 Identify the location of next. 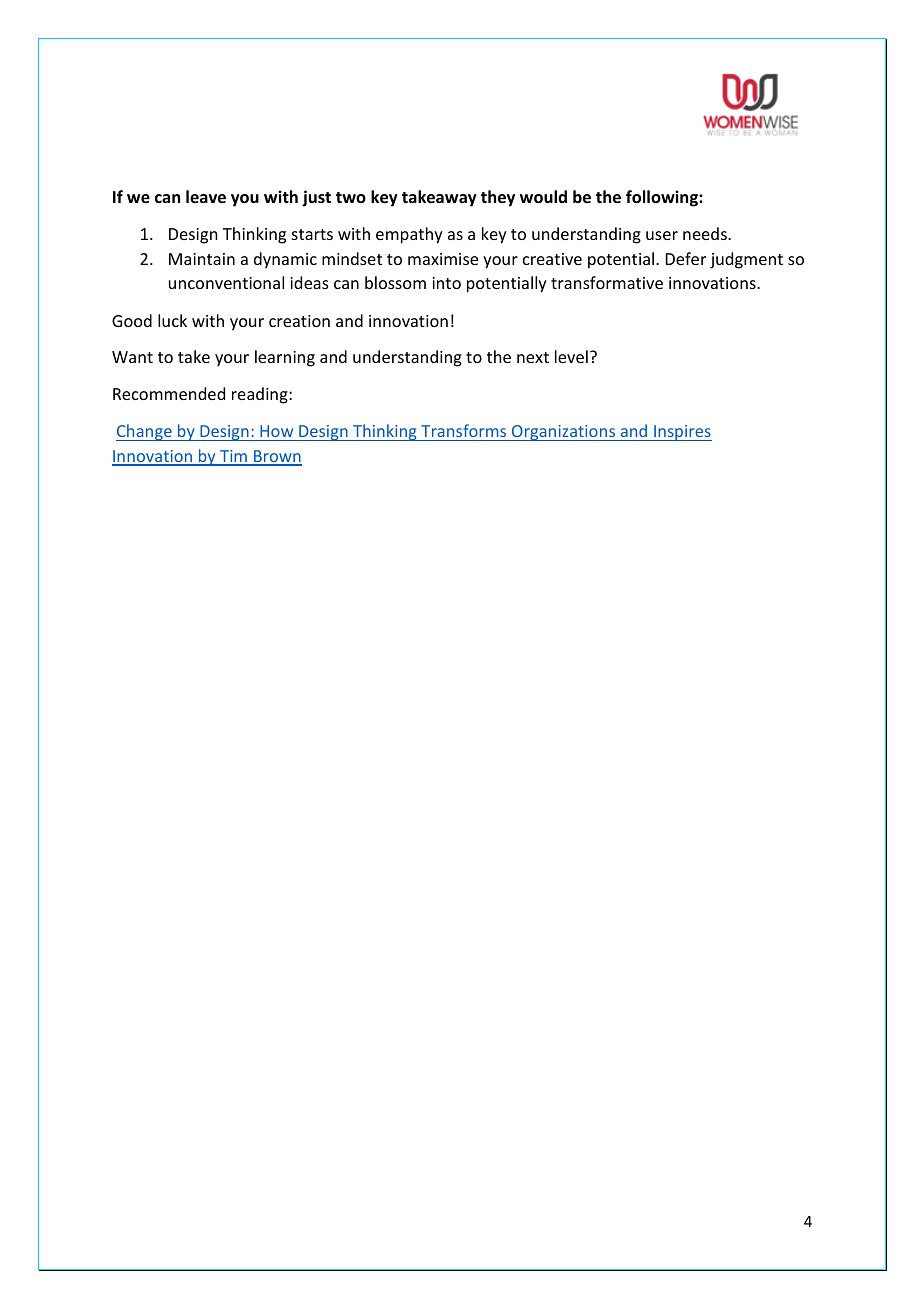
(533, 357).
